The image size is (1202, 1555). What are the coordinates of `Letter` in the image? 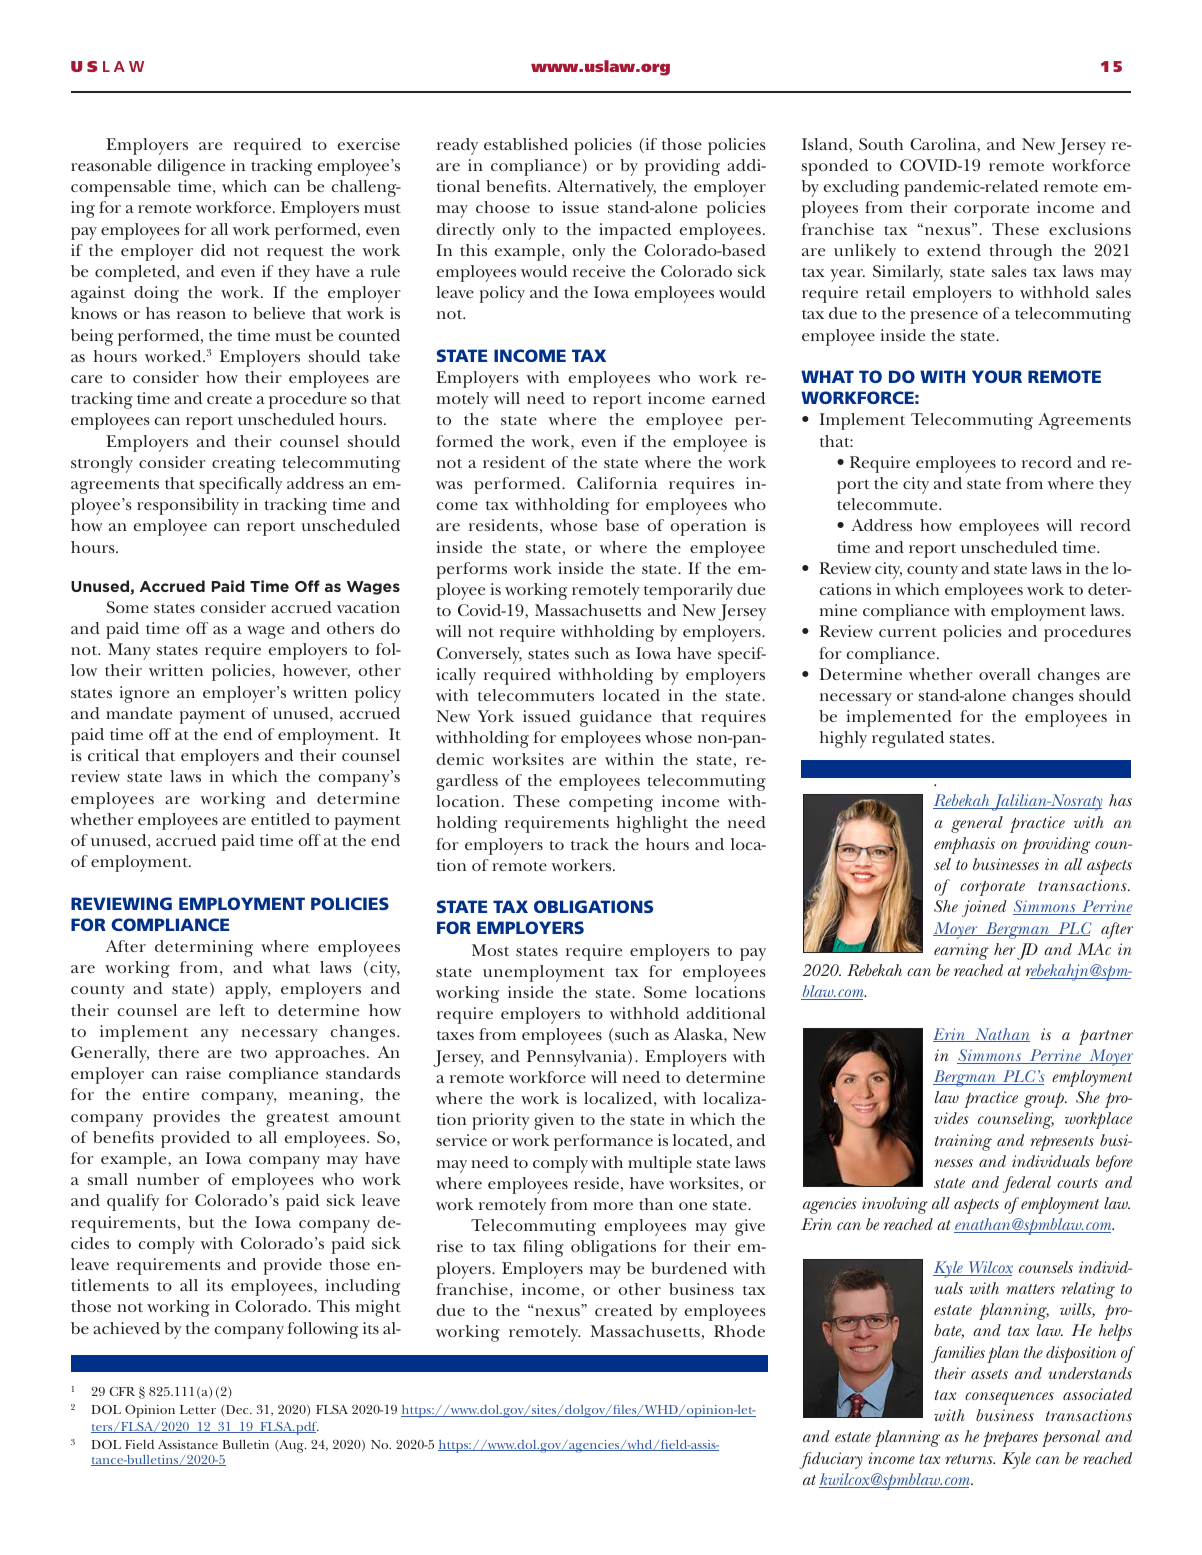 It's located at (198, 1409).
